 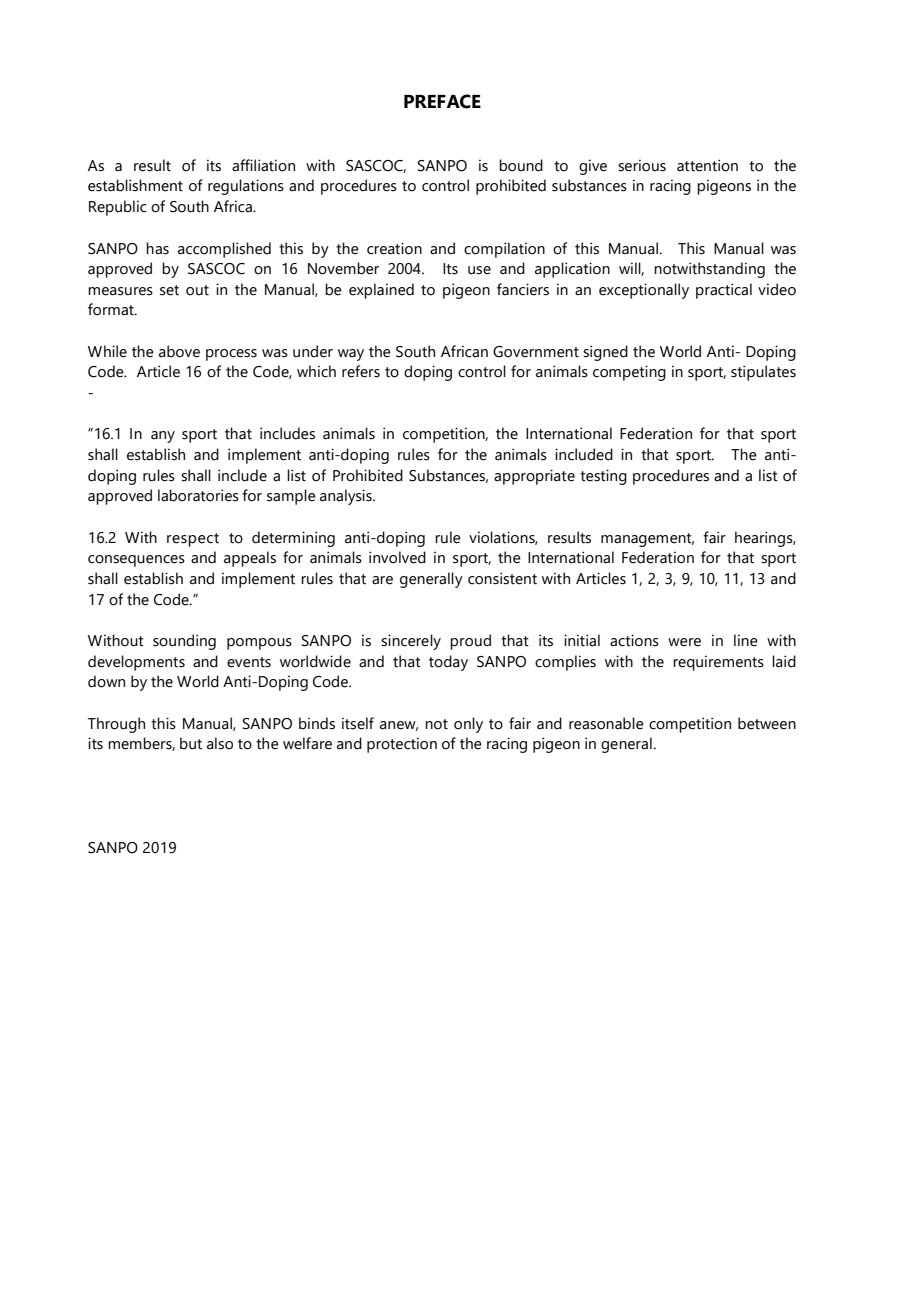 I want to click on were, so click(x=684, y=642).
